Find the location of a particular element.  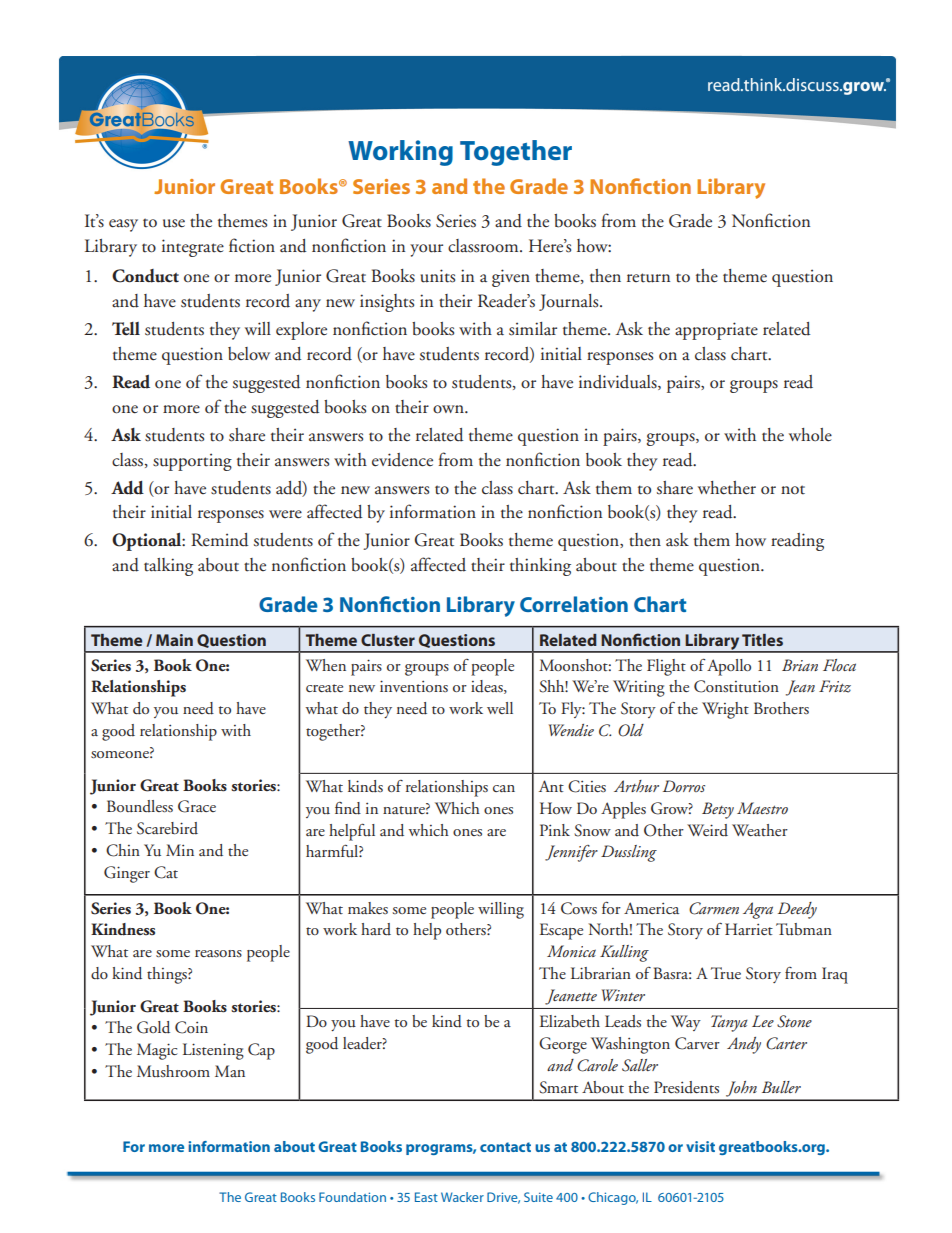

given is located at coordinates (511, 278).
